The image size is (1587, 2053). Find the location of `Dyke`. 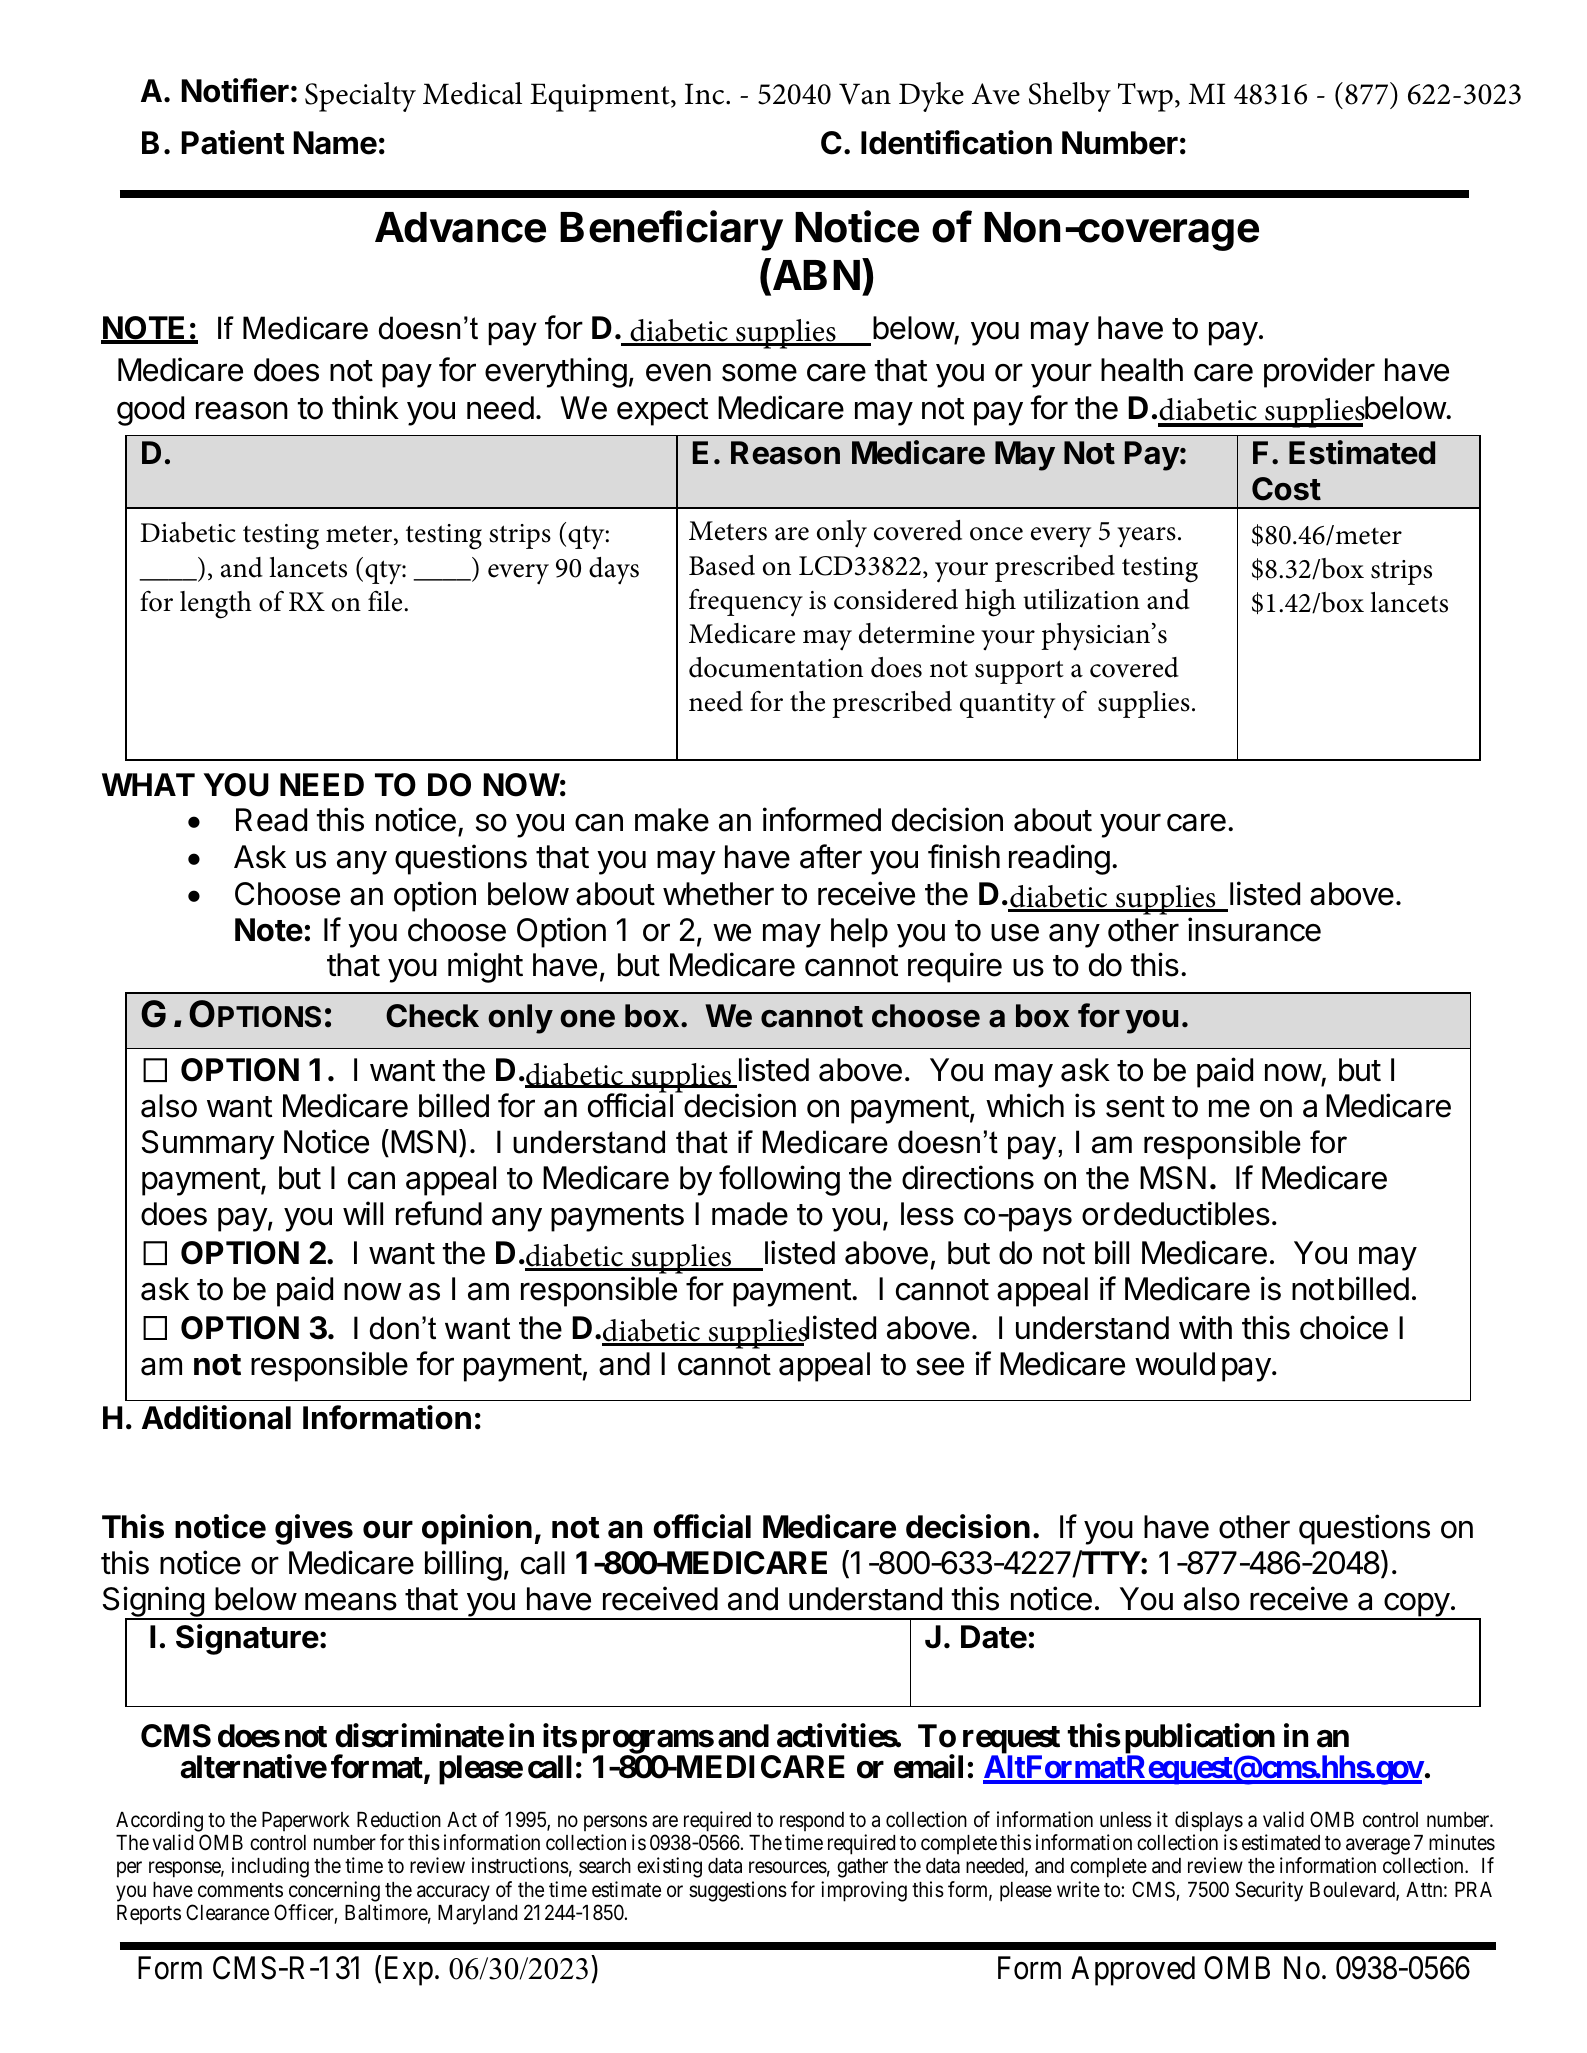

Dyke is located at coordinates (931, 97).
